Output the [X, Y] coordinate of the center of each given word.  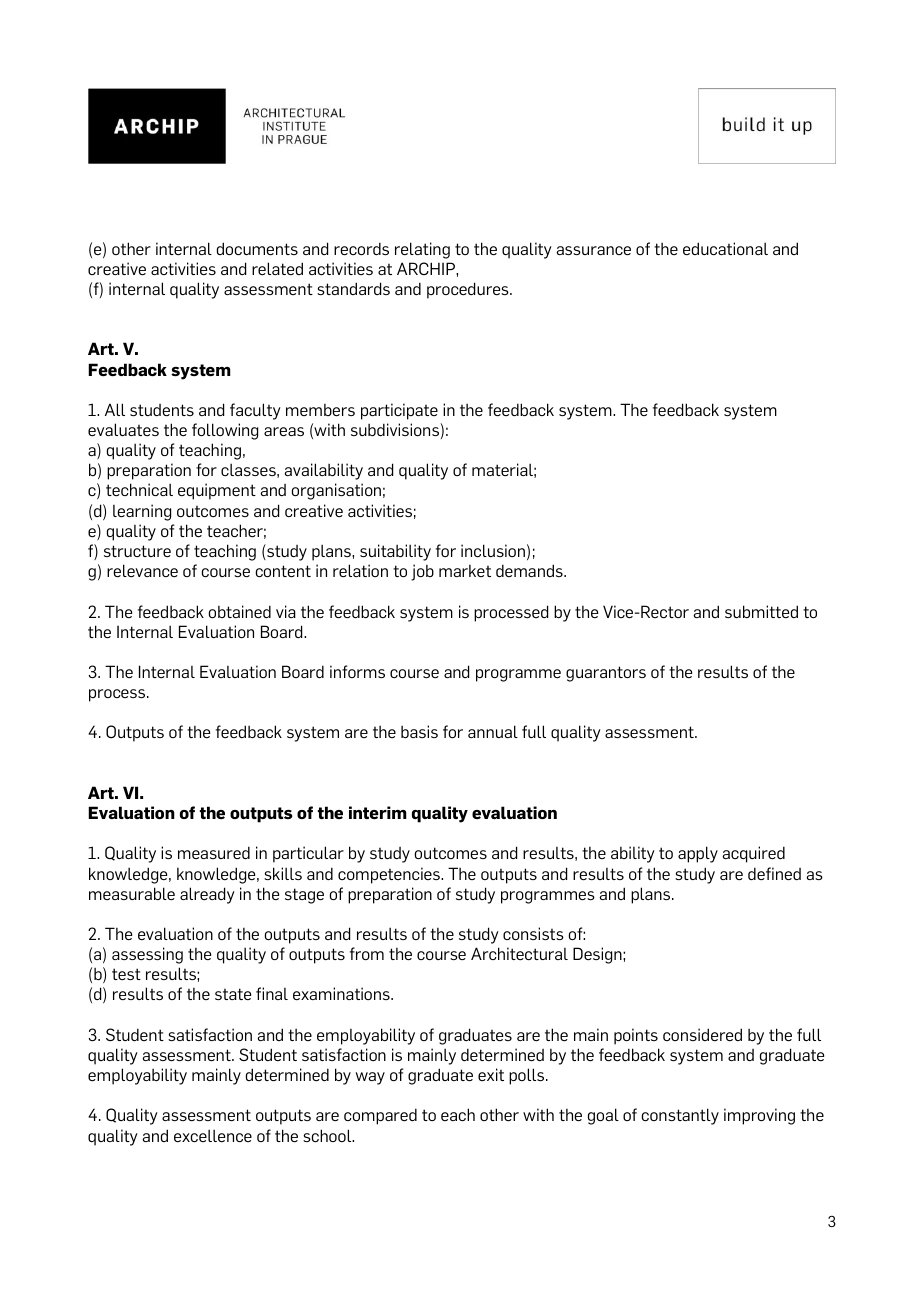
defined [774, 873]
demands [530, 570]
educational [725, 248]
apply [698, 854]
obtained [240, 611]
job [422, 572]
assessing [147, 955]
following [225, 431]
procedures [469, 290]
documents [257, 248]
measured [214, 852]
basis [419, 731]
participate [399, 411]
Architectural [519, 953]
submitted [761, 611]
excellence [213, 1135]
